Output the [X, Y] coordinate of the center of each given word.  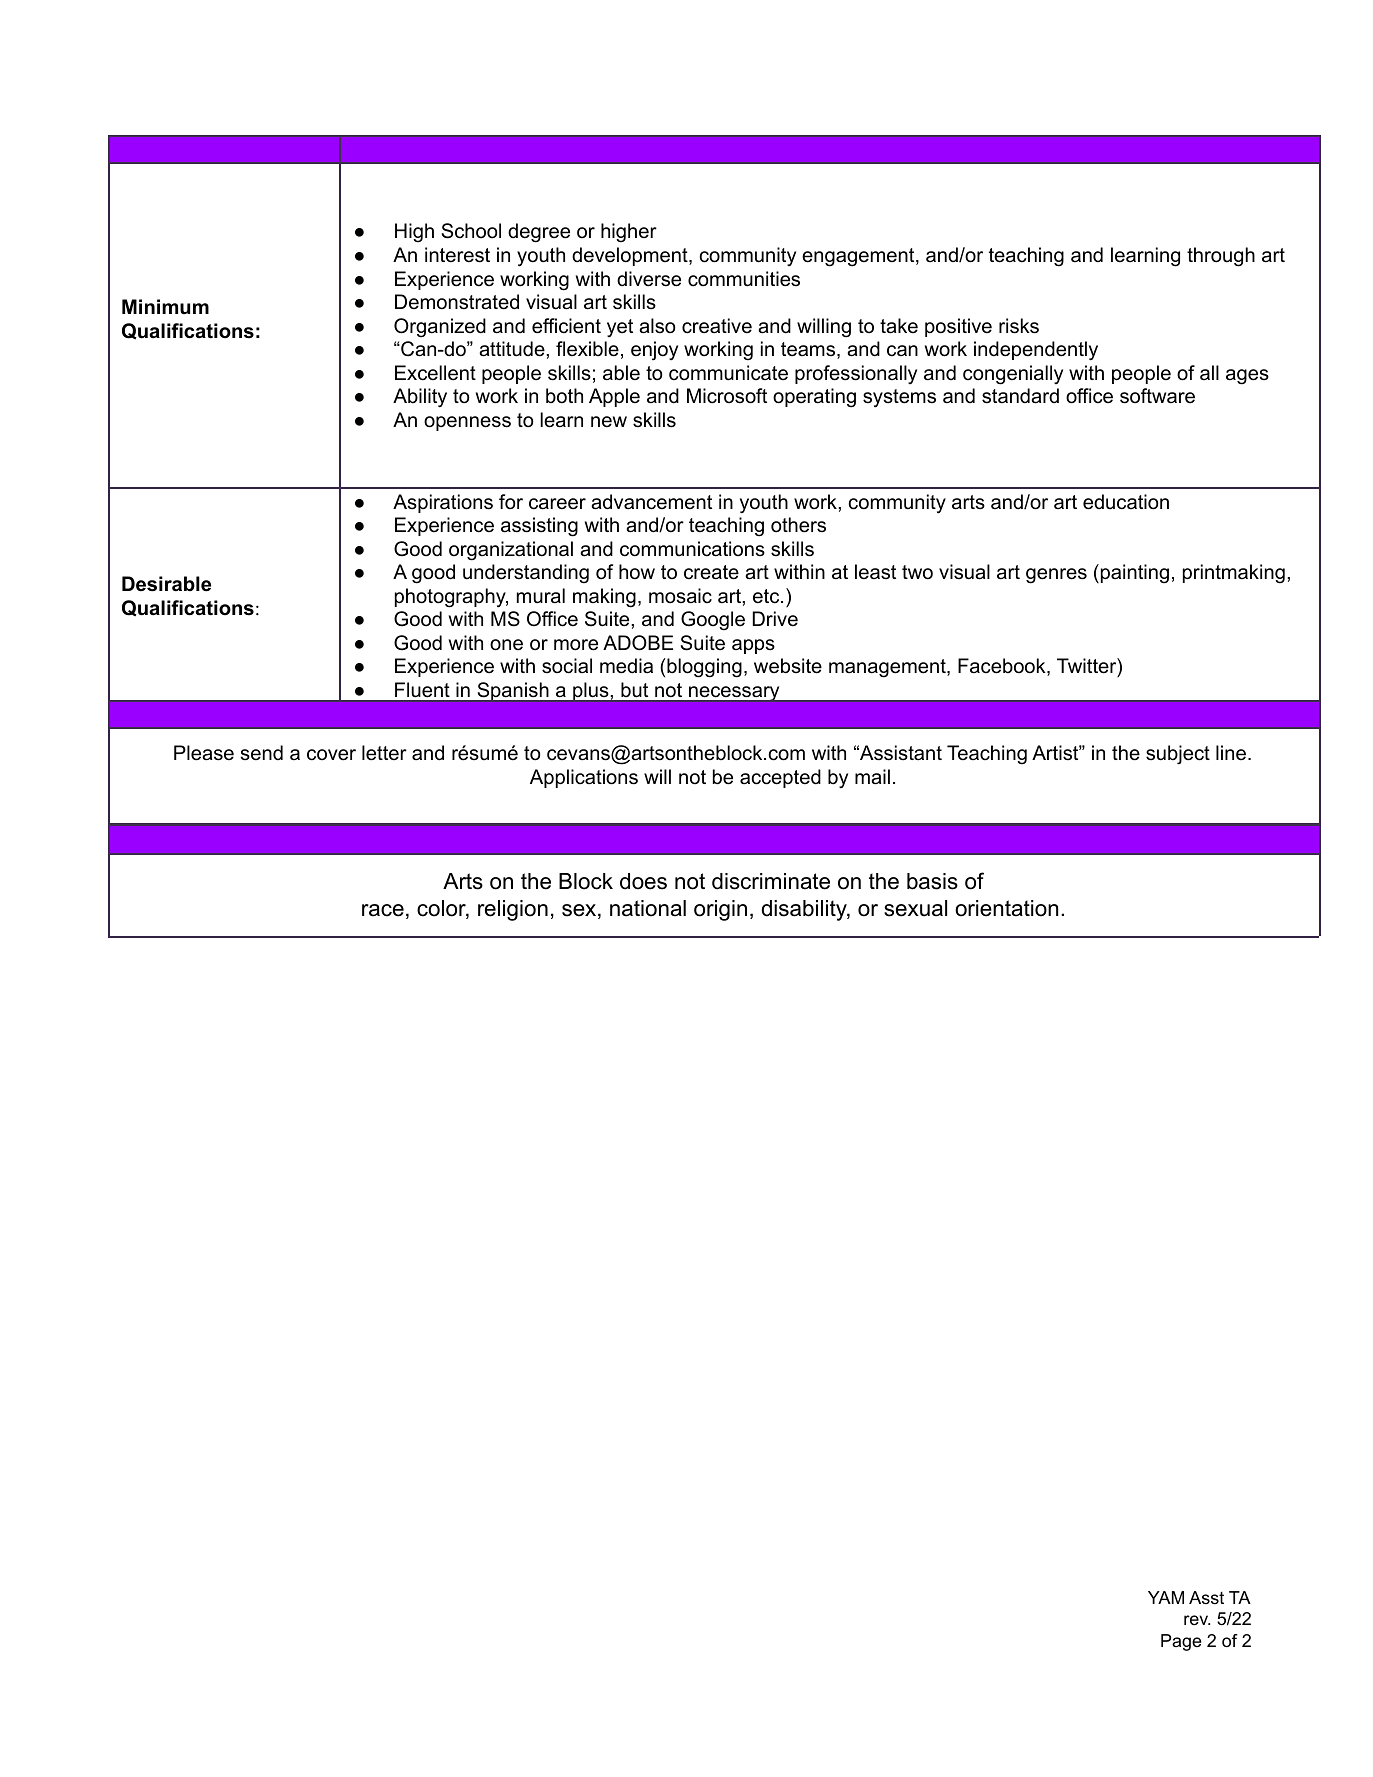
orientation [1006, 908]
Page [1181, 1642]
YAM [1166, 1597]
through [1221, 257]
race [383, 910]
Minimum [165, 306]
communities [744, 279]
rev [1197, 1620]
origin [720, 910]
